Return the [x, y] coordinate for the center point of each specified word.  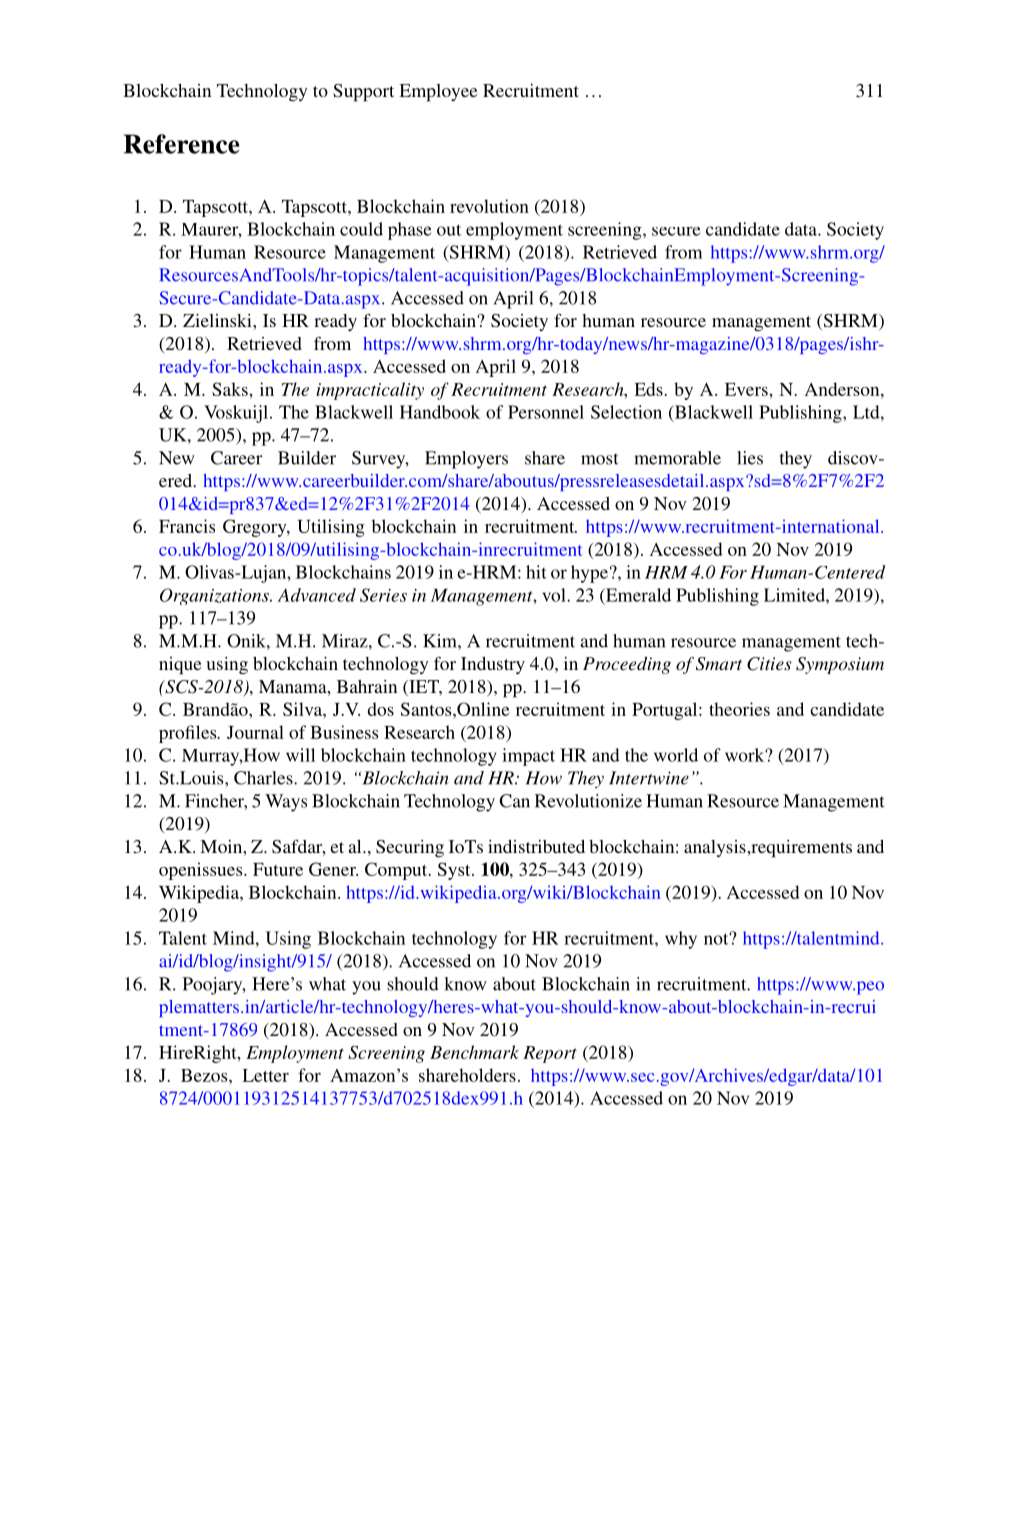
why [681, 940]
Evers [747, 389]
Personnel [546, 412]
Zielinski [218, 320]
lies [750, 458]
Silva [303, 709]
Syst [455, 871]
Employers [466, 460]
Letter [265, 1075]
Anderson [843, 389]
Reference [182, 144]
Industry [493, 665]
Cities [769, 664]
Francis [187, 526]
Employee [438, 93]
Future [278, 869]
